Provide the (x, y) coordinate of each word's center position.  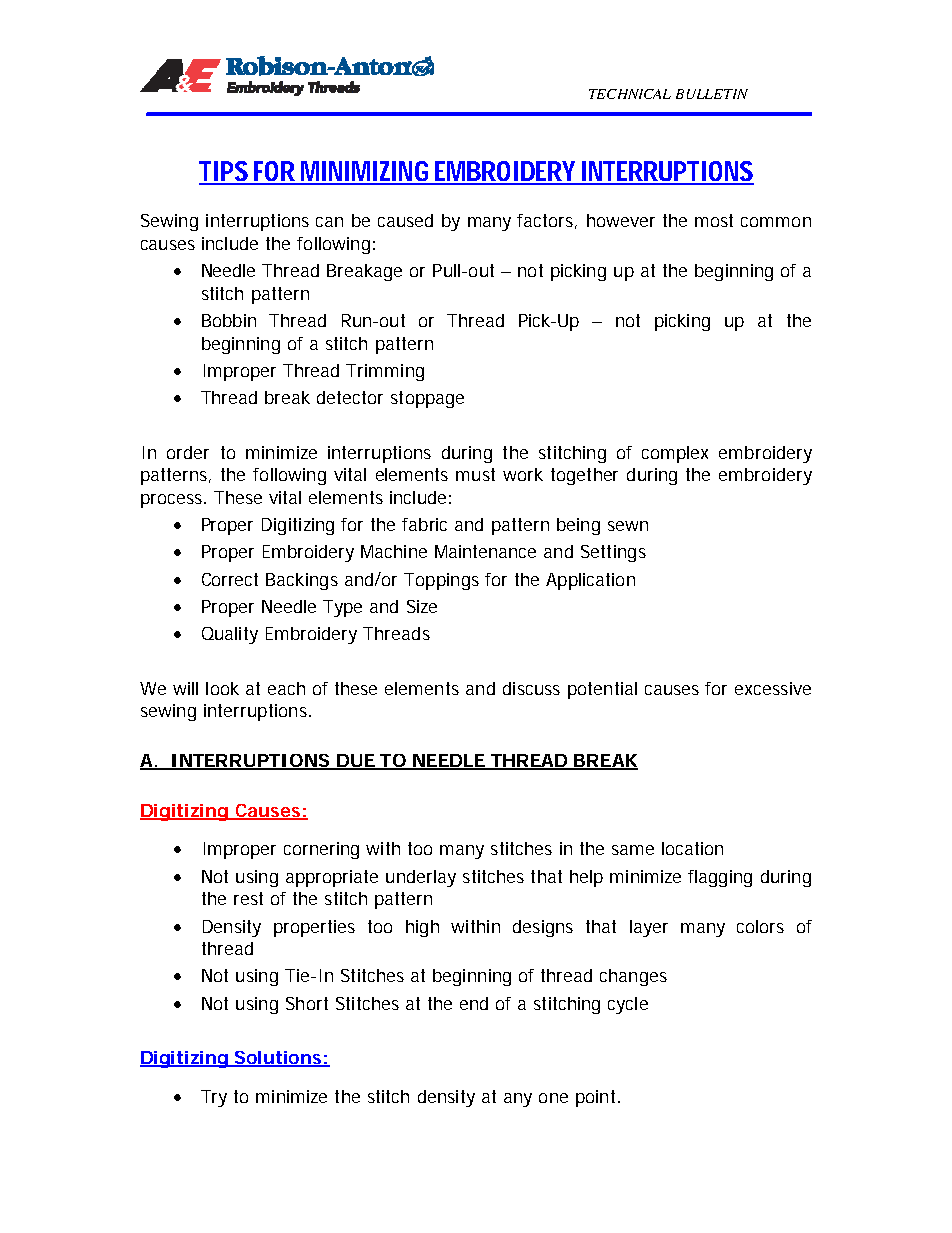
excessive (773, 688)
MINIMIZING (366, 172)
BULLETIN (712, 94)
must (475, 474)
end (474, 1003)
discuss (531, 688)
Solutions (278, 1059)
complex (675, 454)
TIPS (225, 172)
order (188, 452)
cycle (628, 1005)
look (222, 688)
